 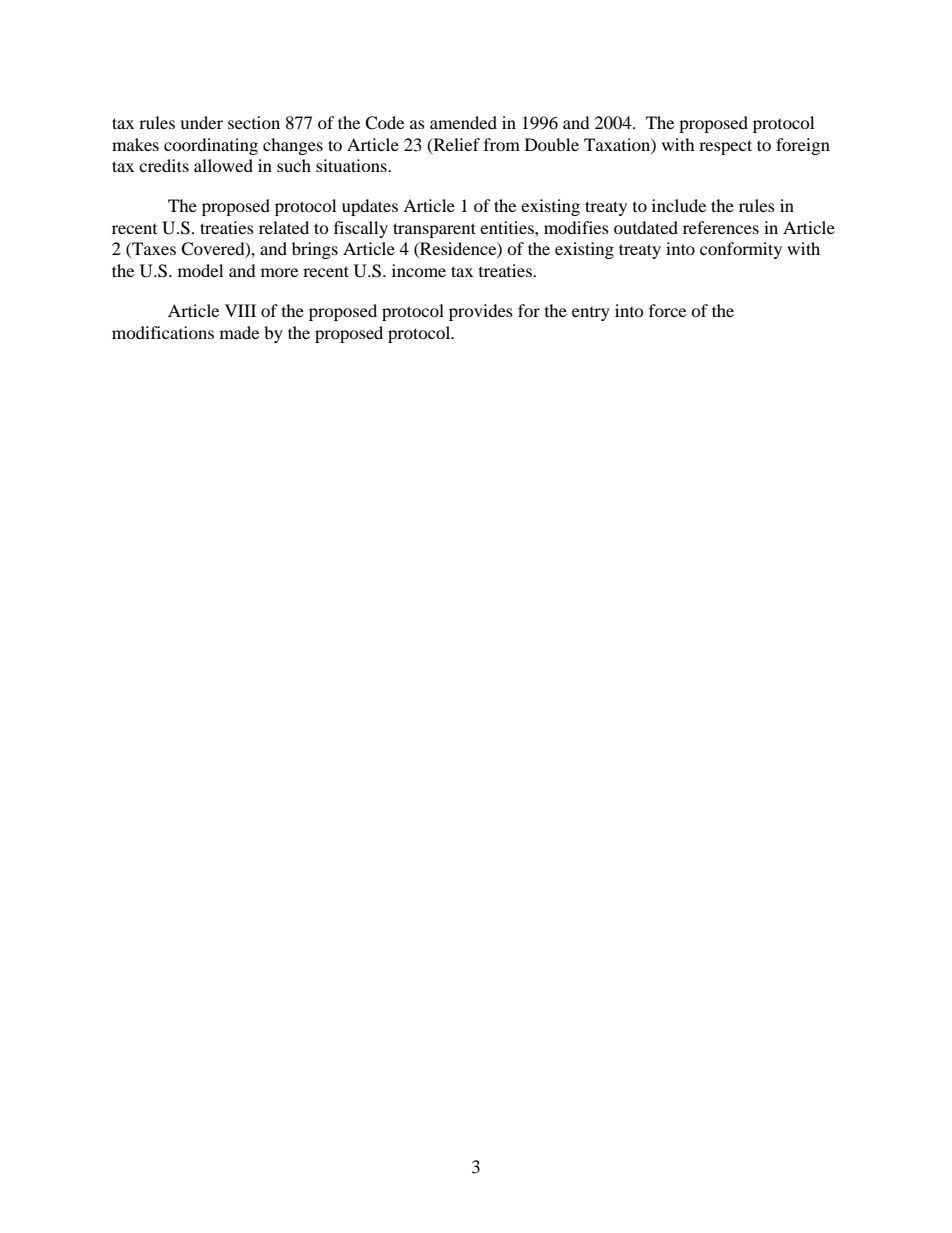 What do you see at coordinates (419, 270) in the screenshot?
I see `income` at bounding box center [419, 270].
